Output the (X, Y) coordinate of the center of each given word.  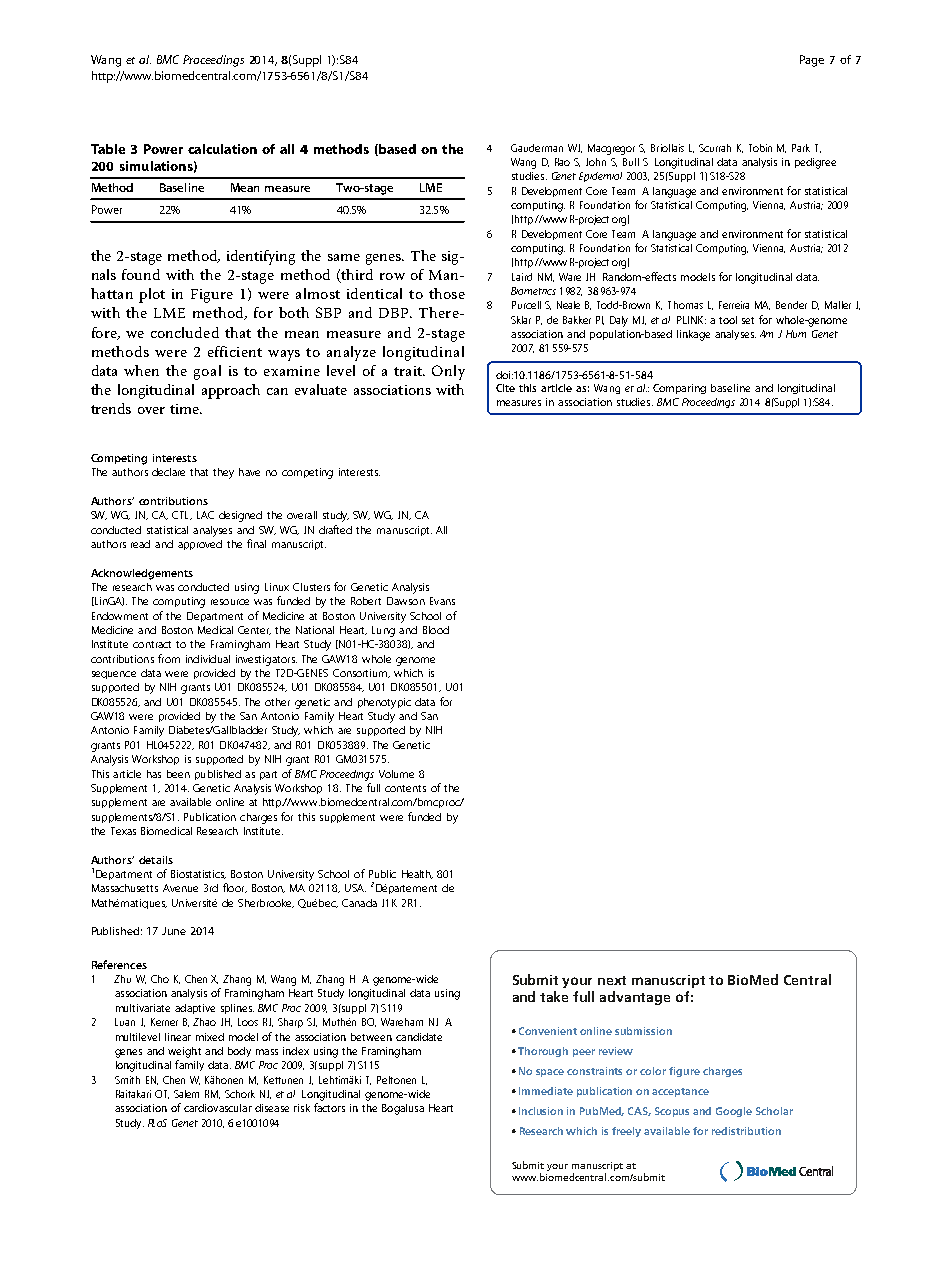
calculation (222, 149)
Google (734, 1112)
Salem (186, 1094)
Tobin (760, 148)
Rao (562, 162)
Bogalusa (403, 1109)
